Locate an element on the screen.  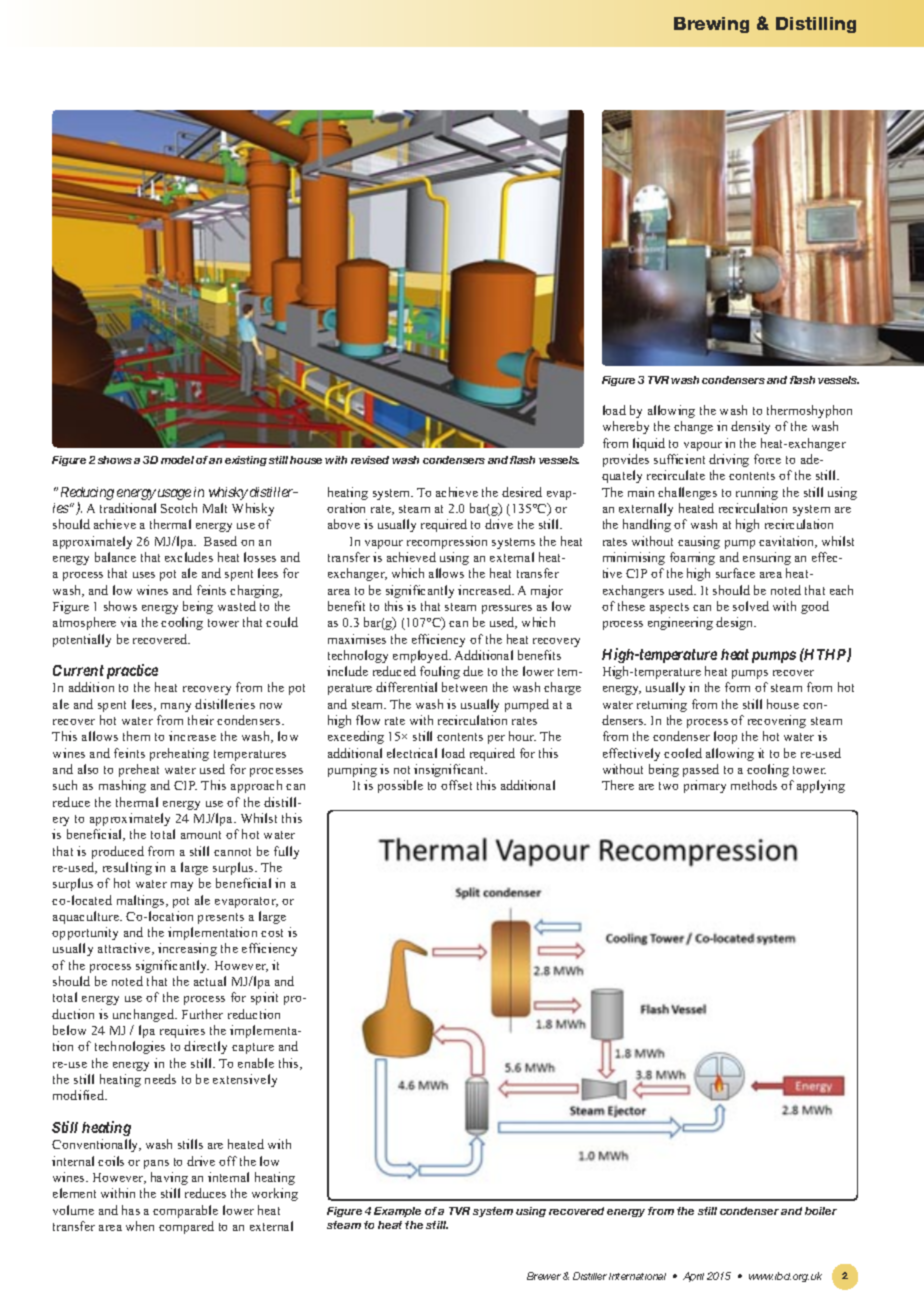
practice is located at coordinates (132, 671).
